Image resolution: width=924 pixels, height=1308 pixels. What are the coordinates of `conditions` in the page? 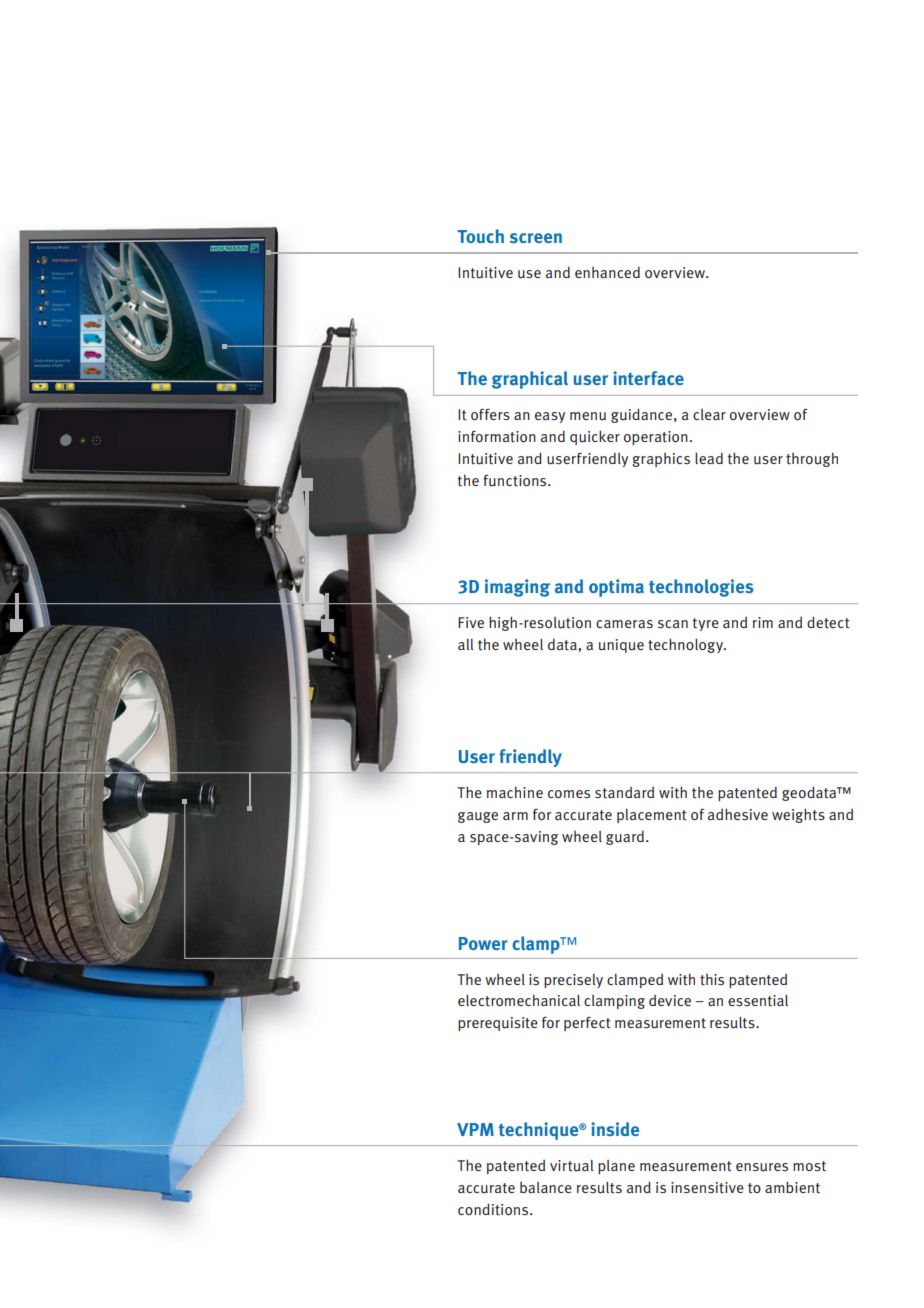 It's located at (494, 1209).
